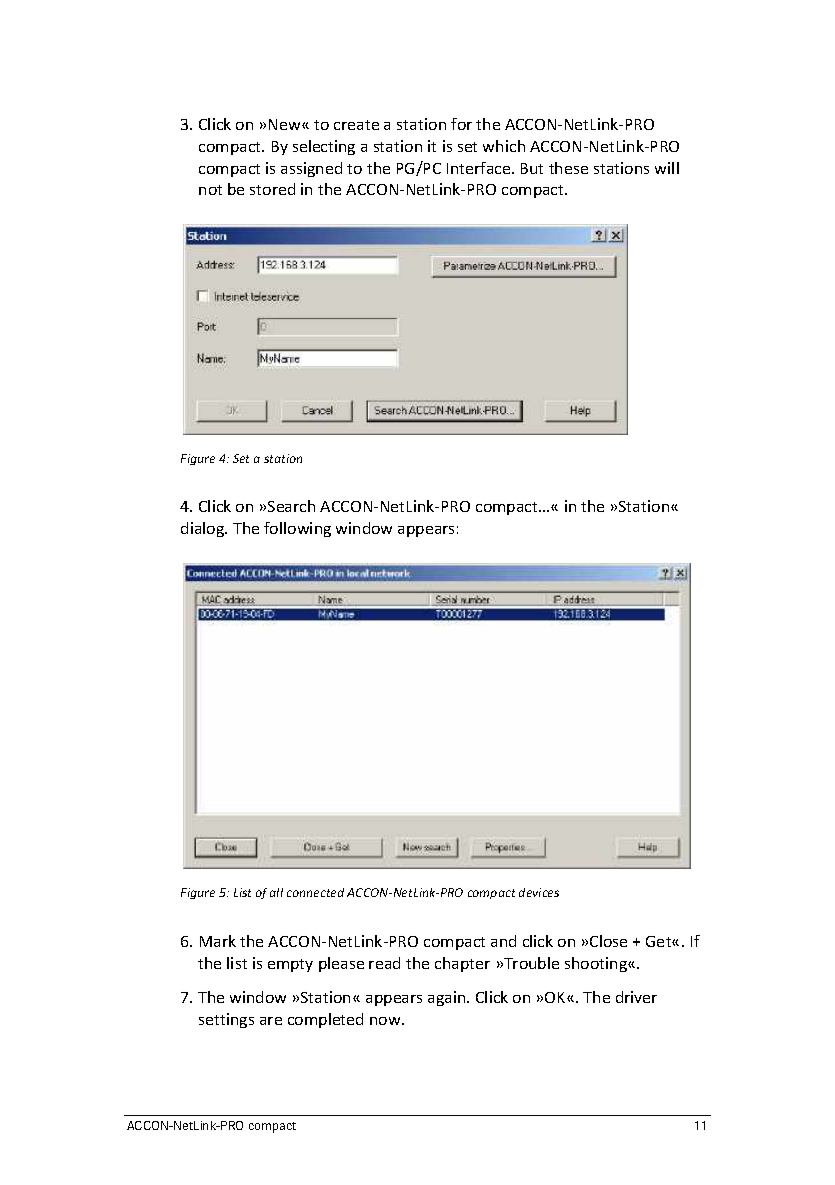 The image size is (835, 1185). Describe the element at coordinates (271, 1021) in the screenshot. I see `are` at that location.
